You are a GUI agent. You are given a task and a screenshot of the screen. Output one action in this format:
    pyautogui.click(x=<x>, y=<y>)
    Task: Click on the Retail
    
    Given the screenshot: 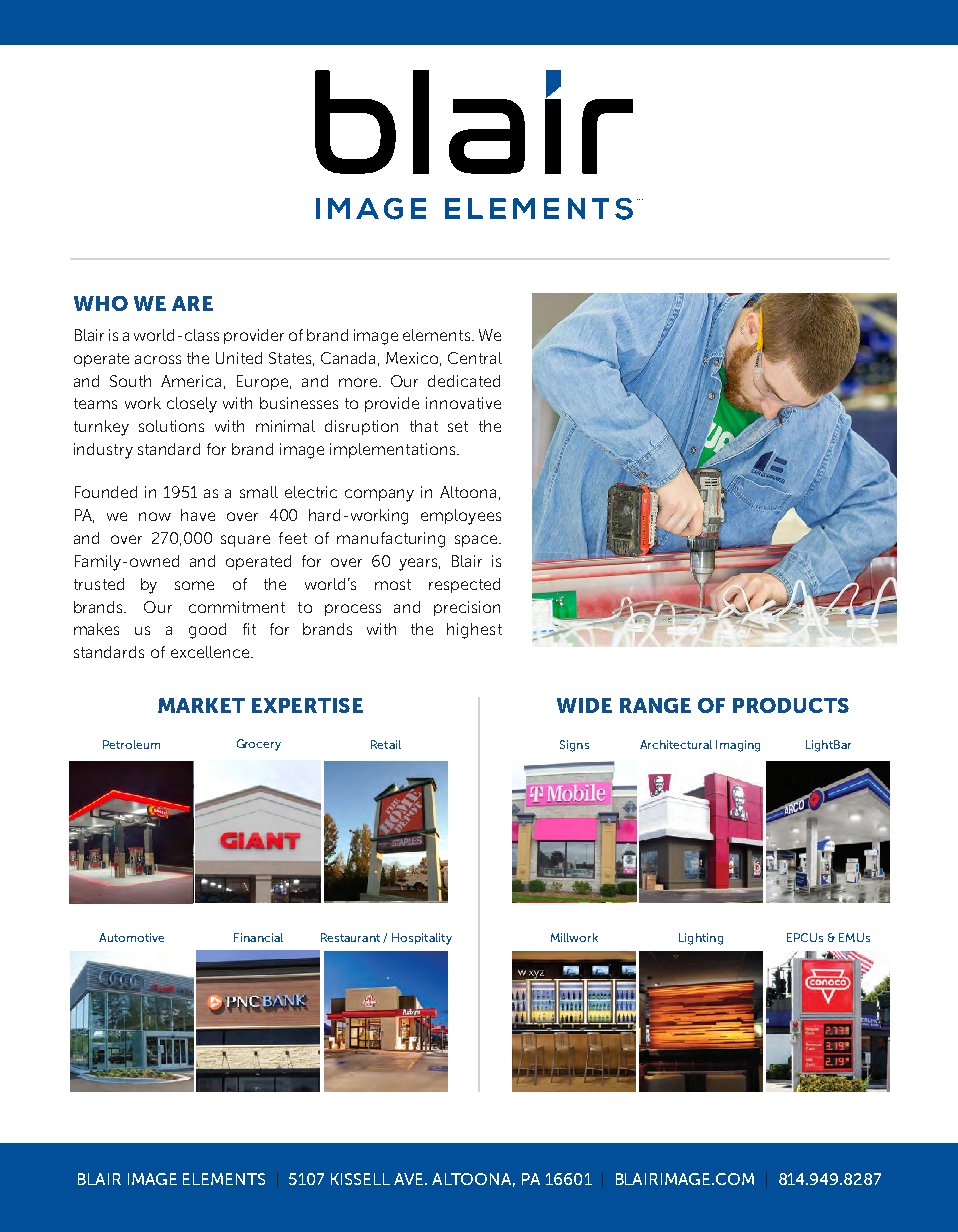 What is the action you would take?
    pyautogui.click(x=386, y=744)
